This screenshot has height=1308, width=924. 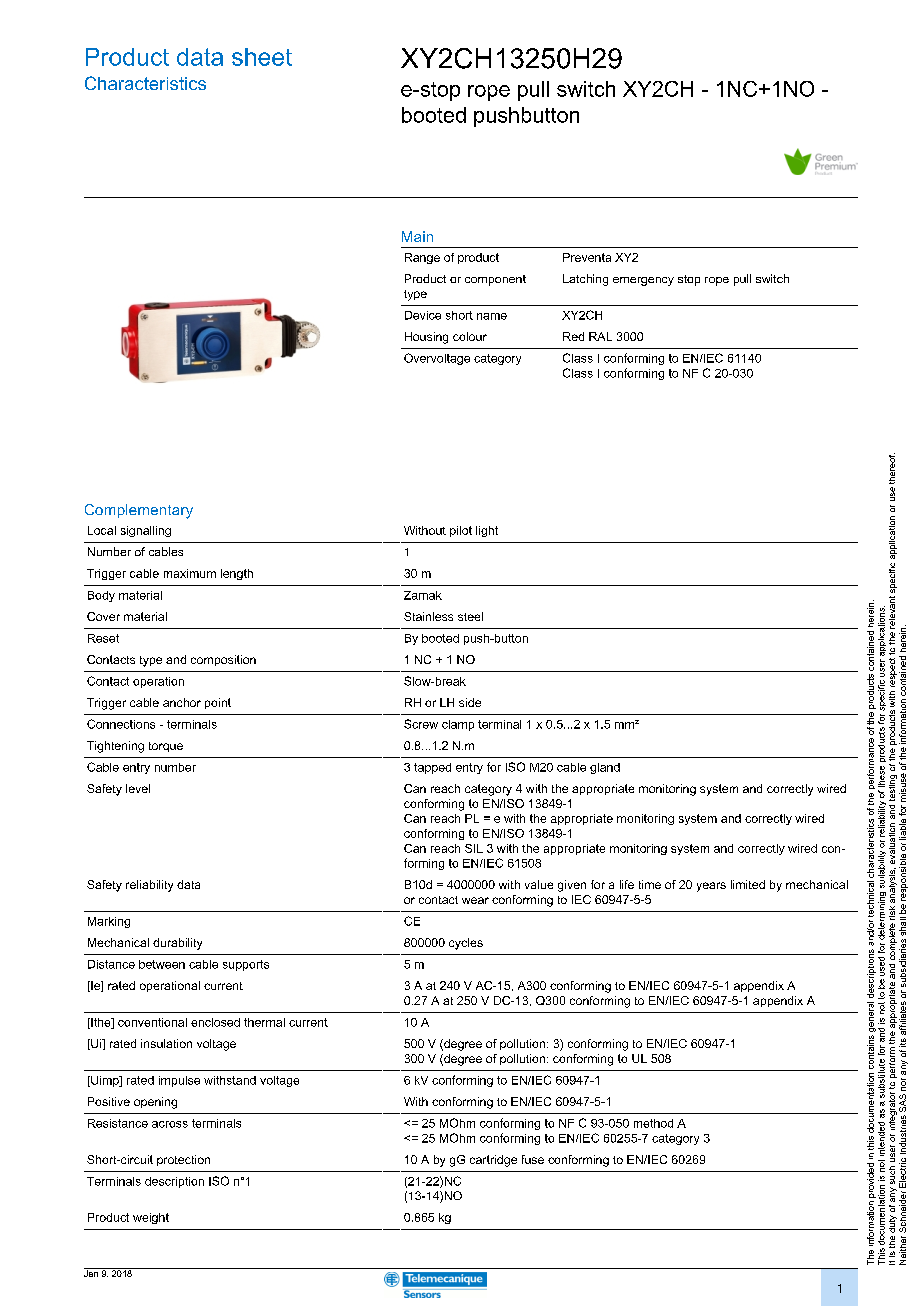 I want to click on Main, so click(x=417, y=236).
